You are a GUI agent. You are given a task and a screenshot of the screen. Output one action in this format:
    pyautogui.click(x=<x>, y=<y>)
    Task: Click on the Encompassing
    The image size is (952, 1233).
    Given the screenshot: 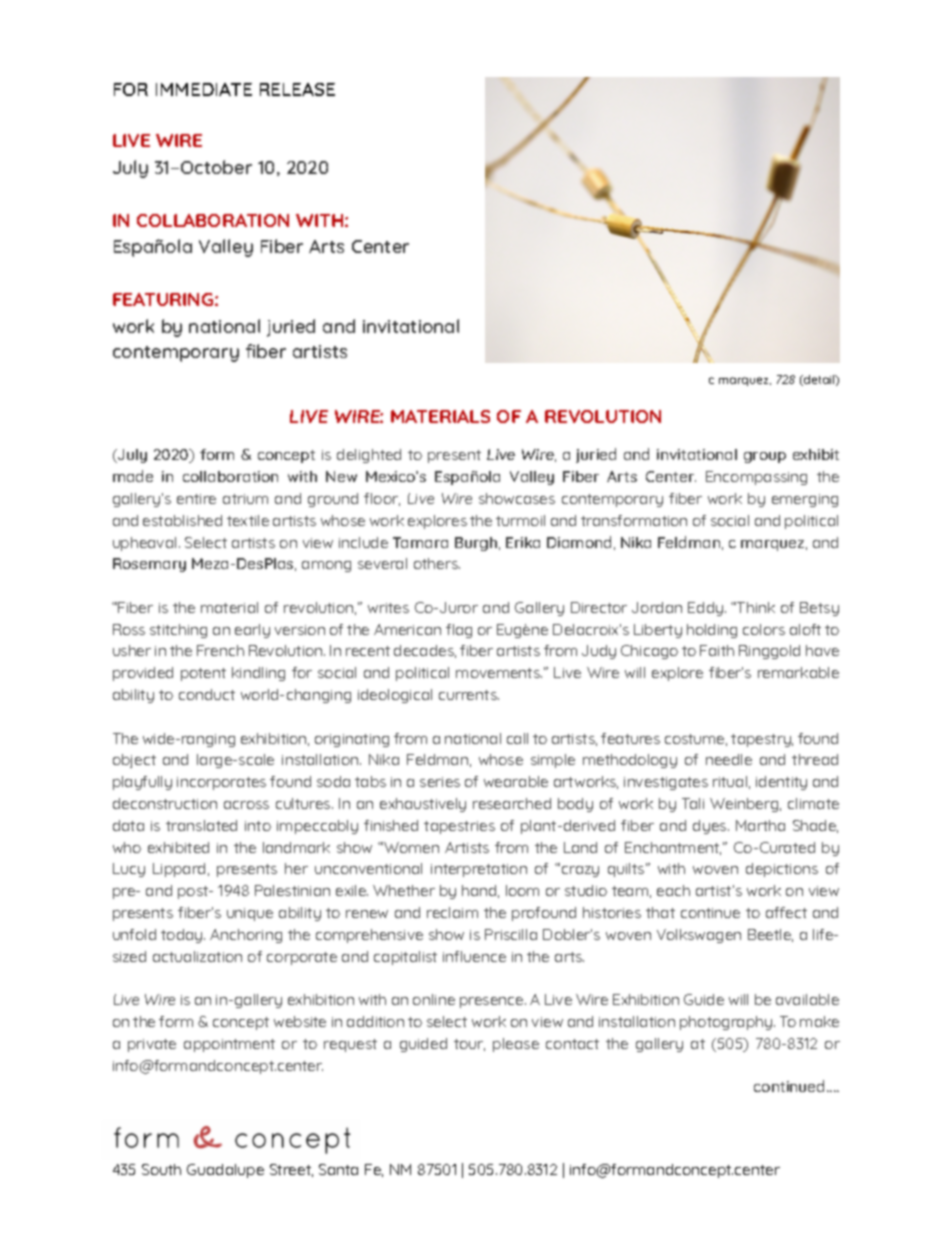 What is the action you would take?
    pyautogui.click(x=756, y=478)
